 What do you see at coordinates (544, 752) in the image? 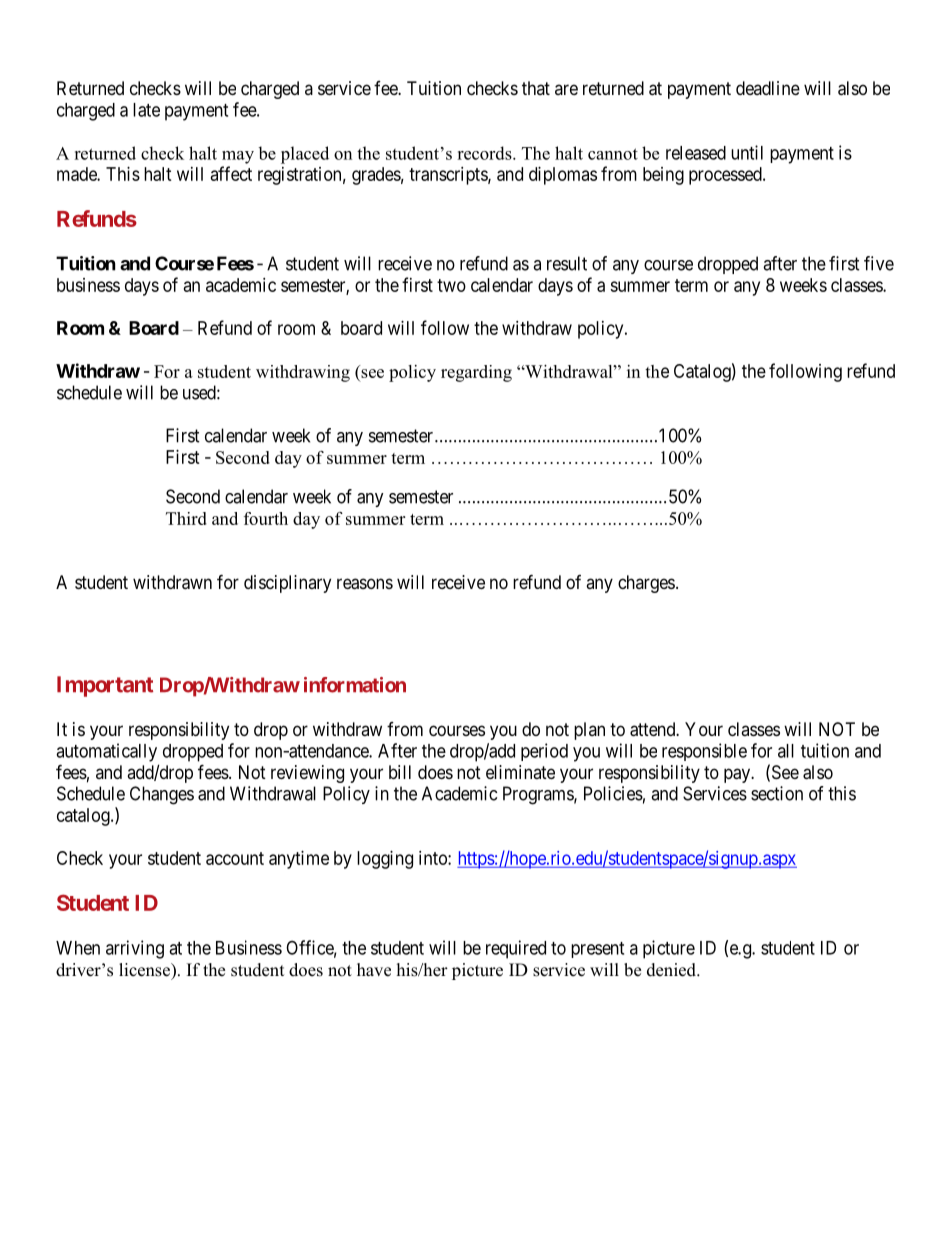
I see `period` at bounding box center [544, 752].
